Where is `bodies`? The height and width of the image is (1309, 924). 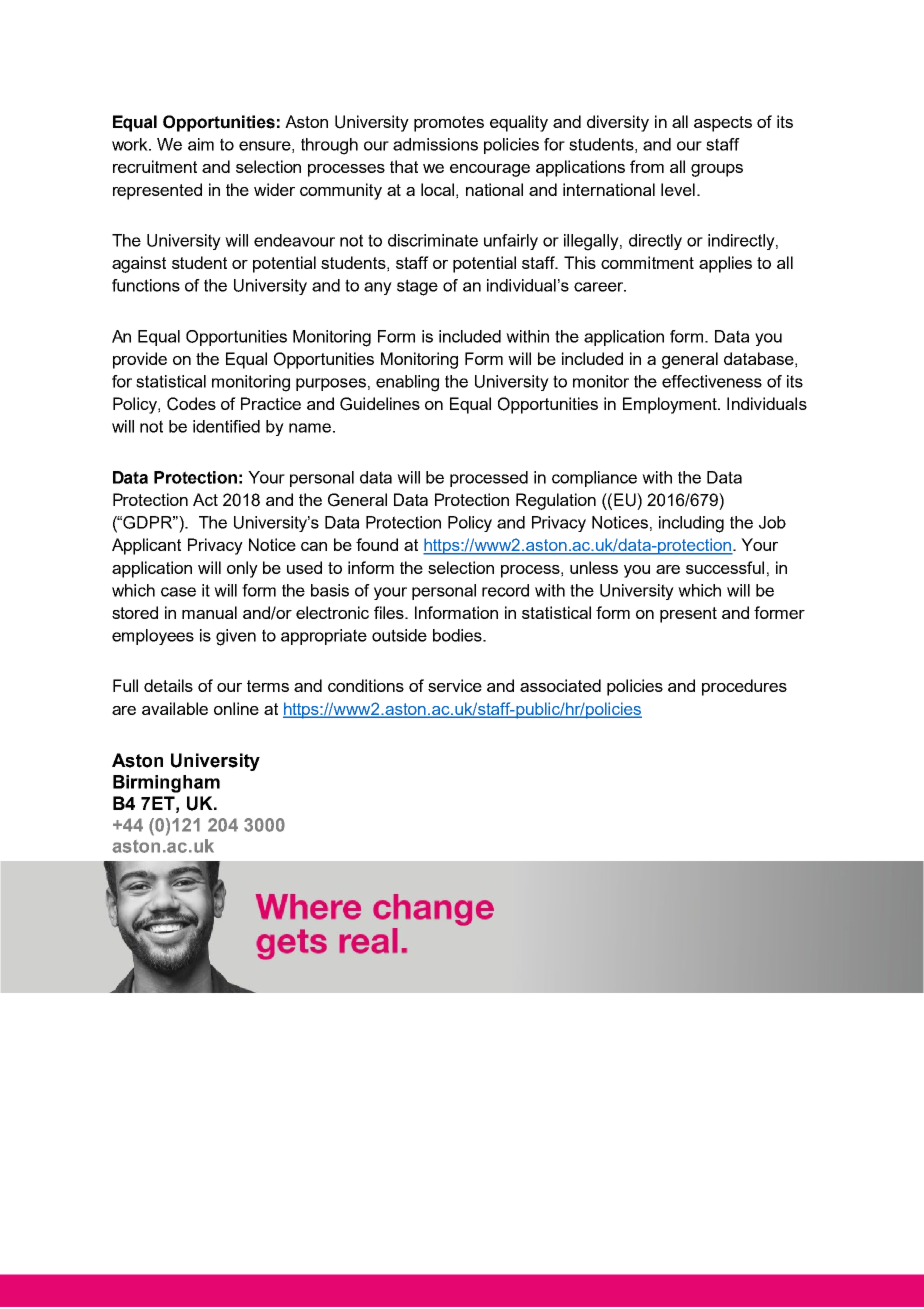
bodies is located at coordinates (458, 635).
